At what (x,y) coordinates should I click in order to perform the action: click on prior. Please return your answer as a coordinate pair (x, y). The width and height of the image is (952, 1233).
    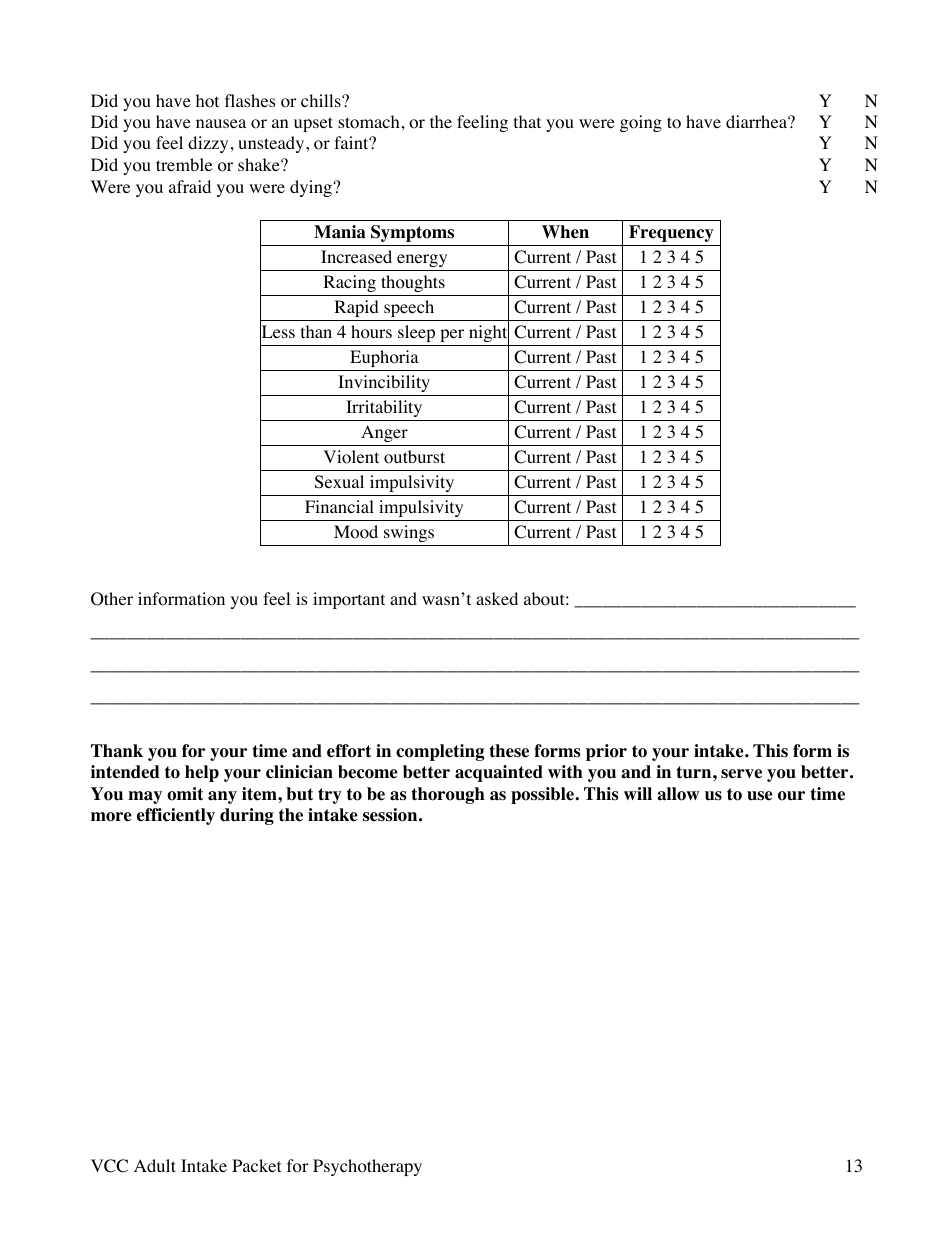
    Looking at the image, I should click on (606, 752).
